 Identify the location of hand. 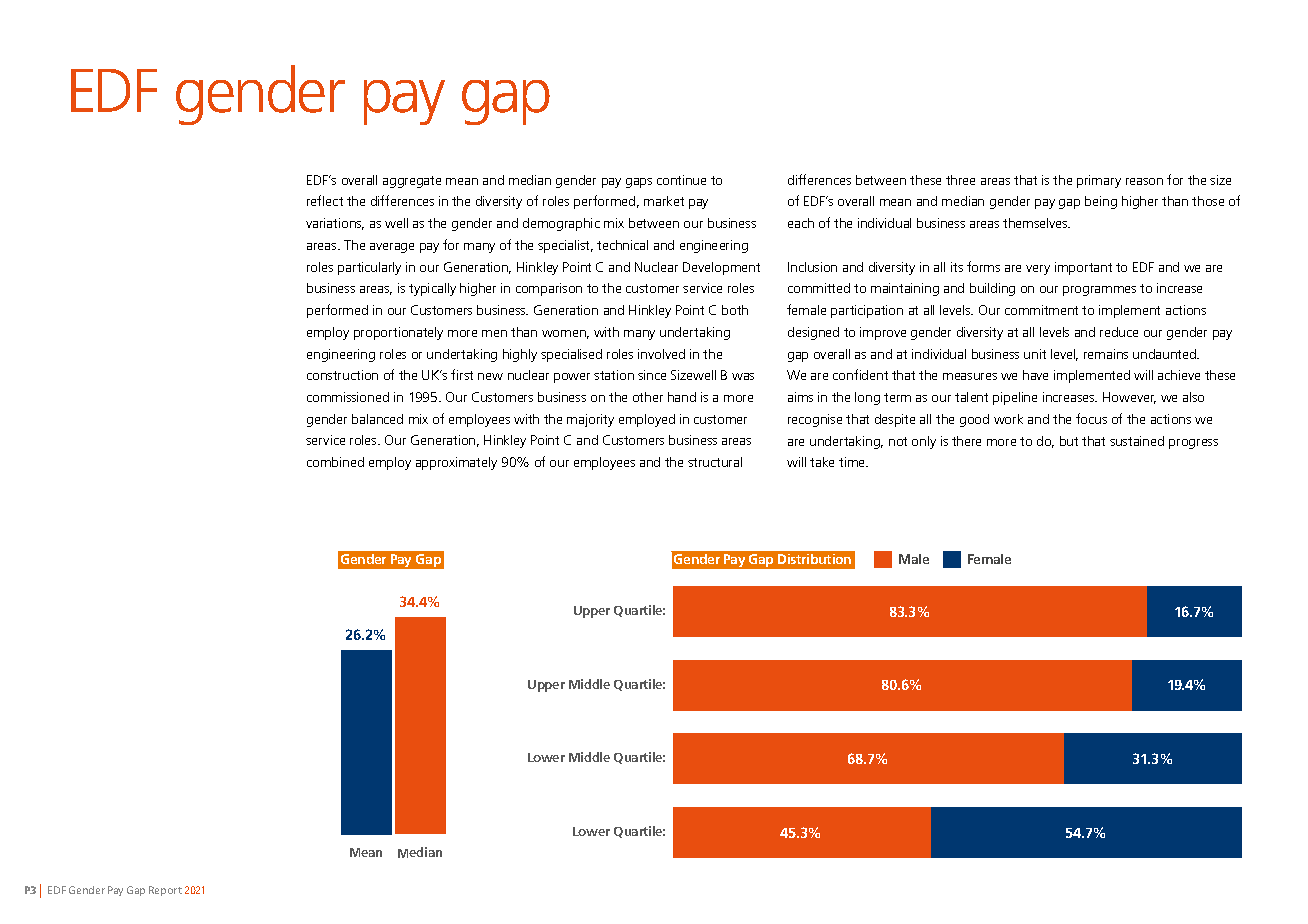
(682, 397).
